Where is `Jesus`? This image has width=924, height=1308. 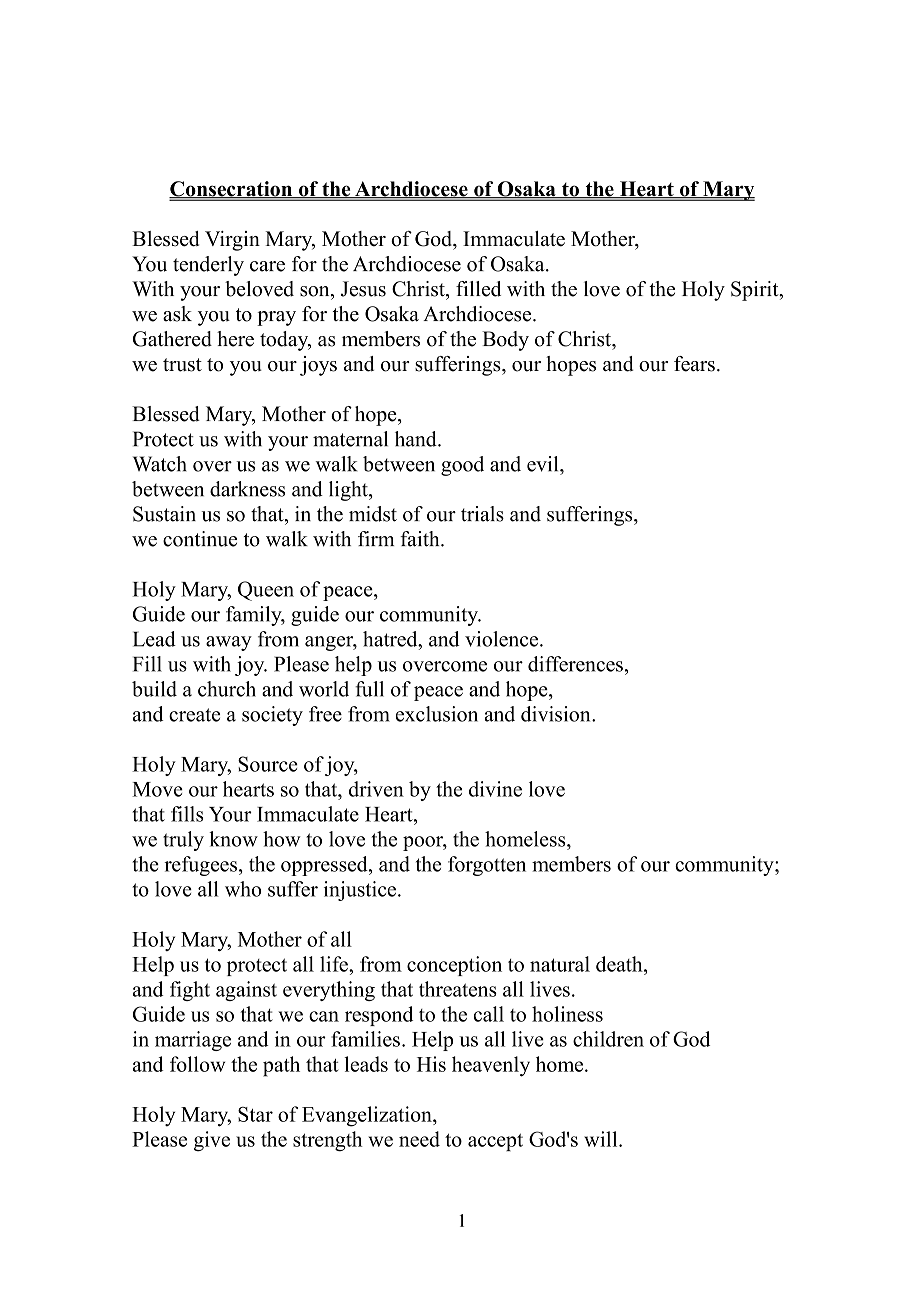 Jesus is located at coordinates (363, 289).
